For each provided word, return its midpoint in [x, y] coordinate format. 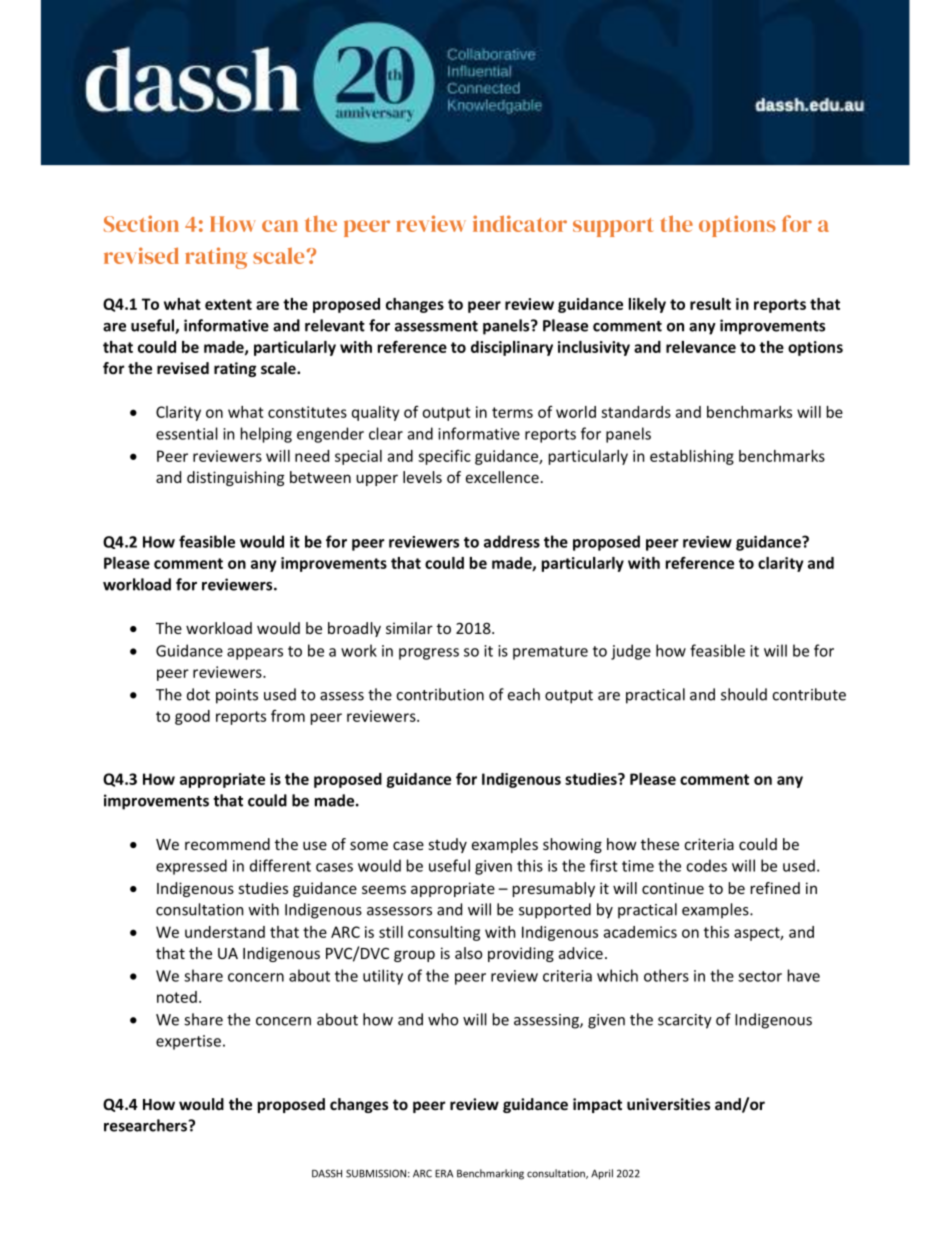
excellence [502, 477]
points [237, 696]
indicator [520, 223]
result [710, 304]
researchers [146, 1125]
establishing [692, 457]
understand [225, 932]
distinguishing [235, 478]
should [744, 694]
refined [775, 888]
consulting [444, 933]
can [280, 226]
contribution [440, 694]
